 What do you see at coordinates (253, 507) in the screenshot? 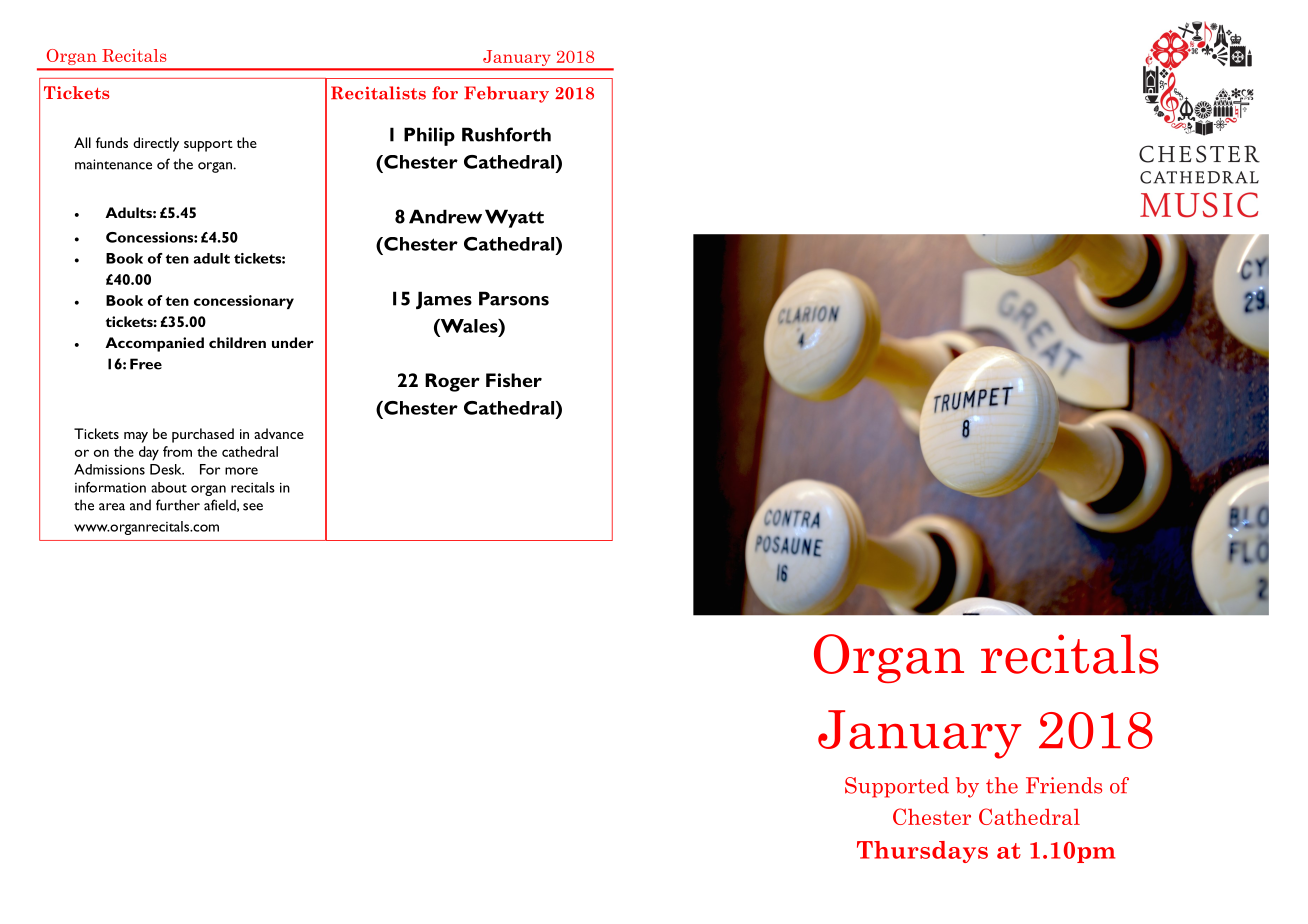
I see `see` at bounding box center [253, 507].
